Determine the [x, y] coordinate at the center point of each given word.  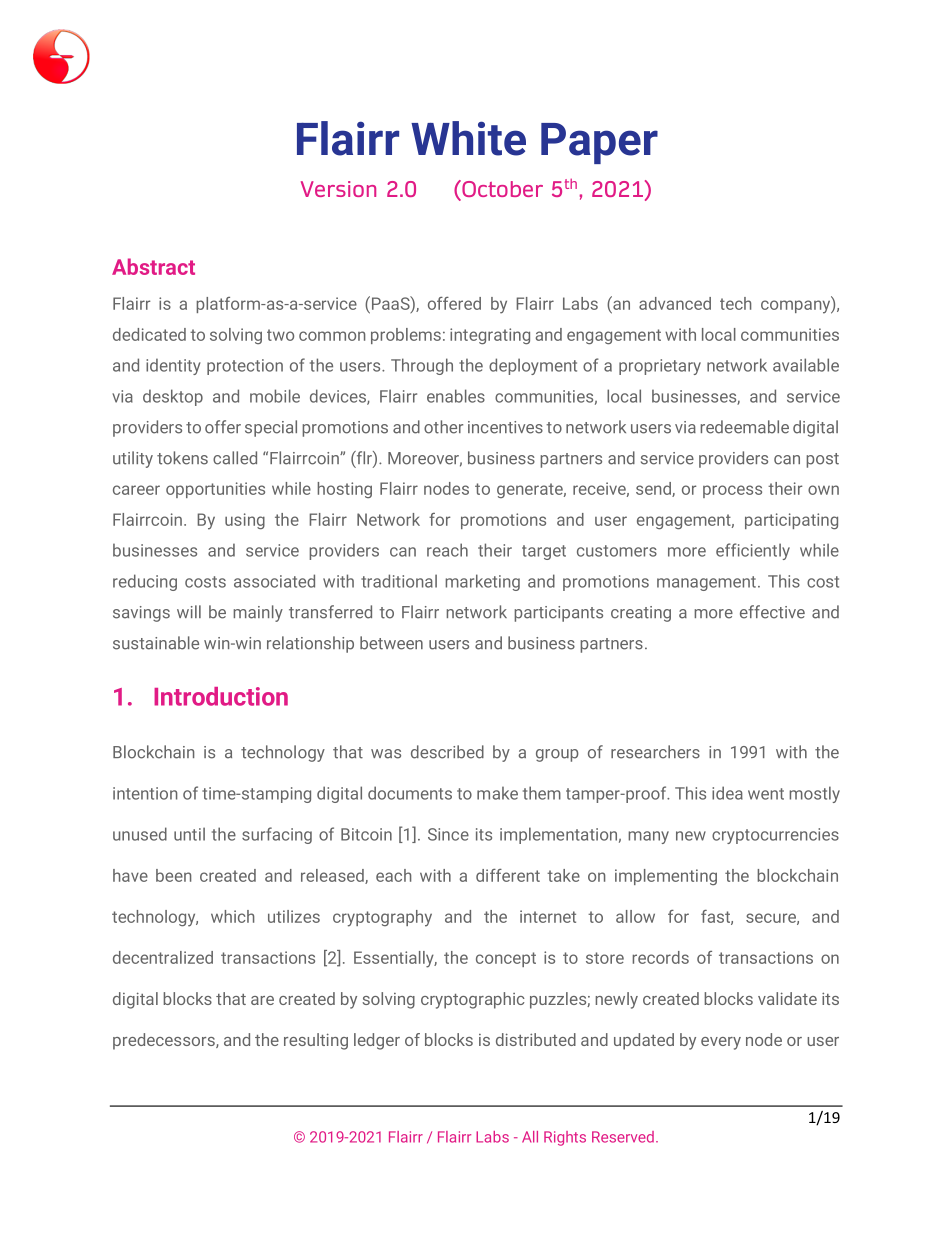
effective [772, 612]
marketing [482, 582]
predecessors [165, 1041]
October [501, 190]
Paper [599, 143]
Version [338, 189]
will [189, 611]
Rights [565, 1138]
